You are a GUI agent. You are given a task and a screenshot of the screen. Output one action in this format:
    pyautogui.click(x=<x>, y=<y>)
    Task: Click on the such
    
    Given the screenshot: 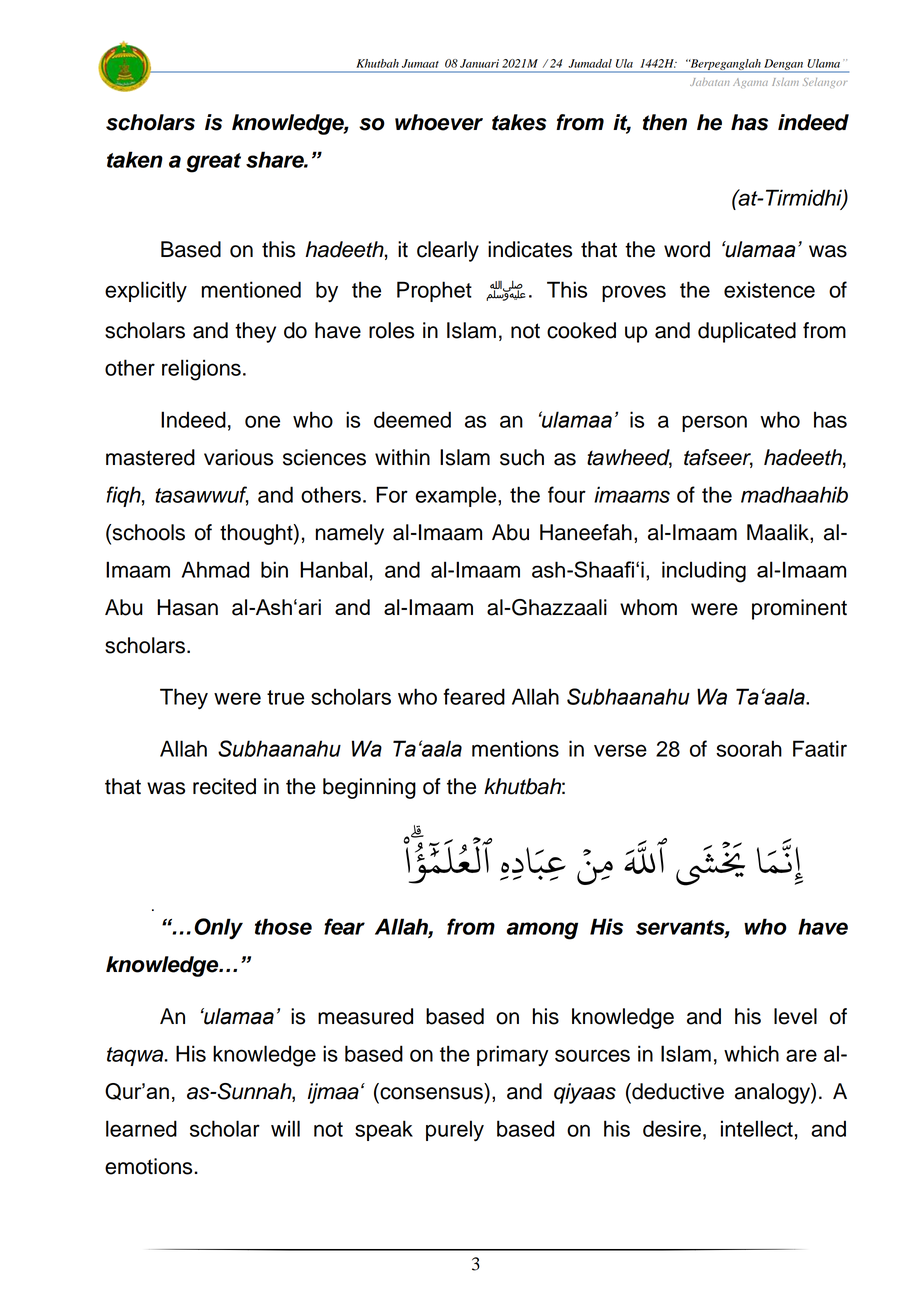 What is the action you would take?
    pyautogui.click(x=522, y=457)
